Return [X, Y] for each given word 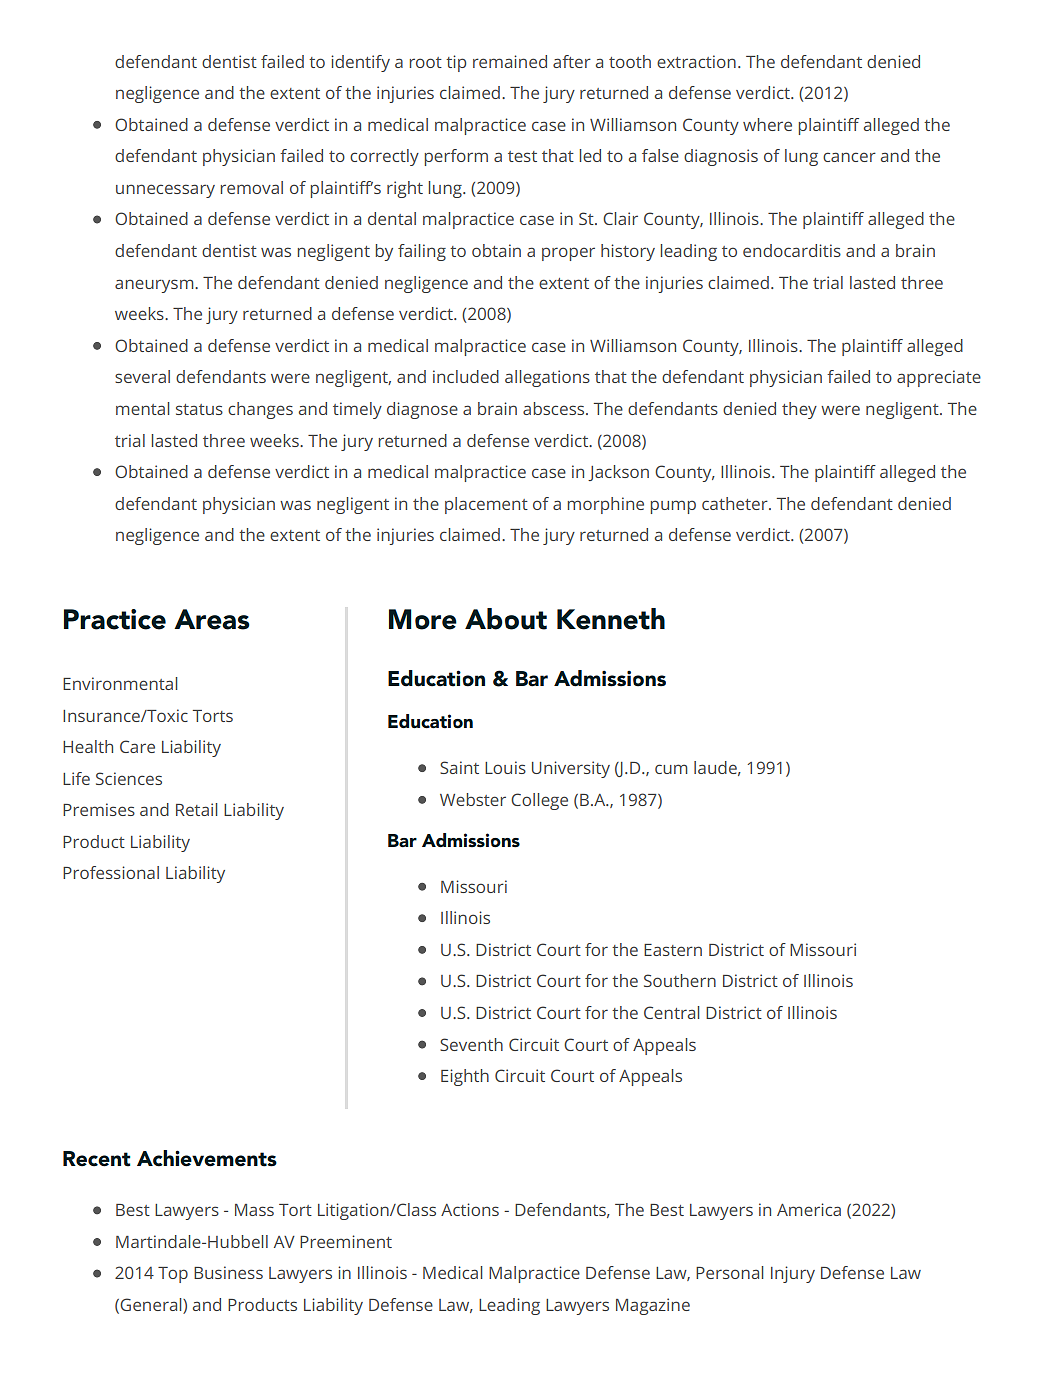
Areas [212, 619]
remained [510, 61]
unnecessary [165, 191]
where [767, 124]
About [506, 619]
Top [173, 1275]
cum [671, 769]
